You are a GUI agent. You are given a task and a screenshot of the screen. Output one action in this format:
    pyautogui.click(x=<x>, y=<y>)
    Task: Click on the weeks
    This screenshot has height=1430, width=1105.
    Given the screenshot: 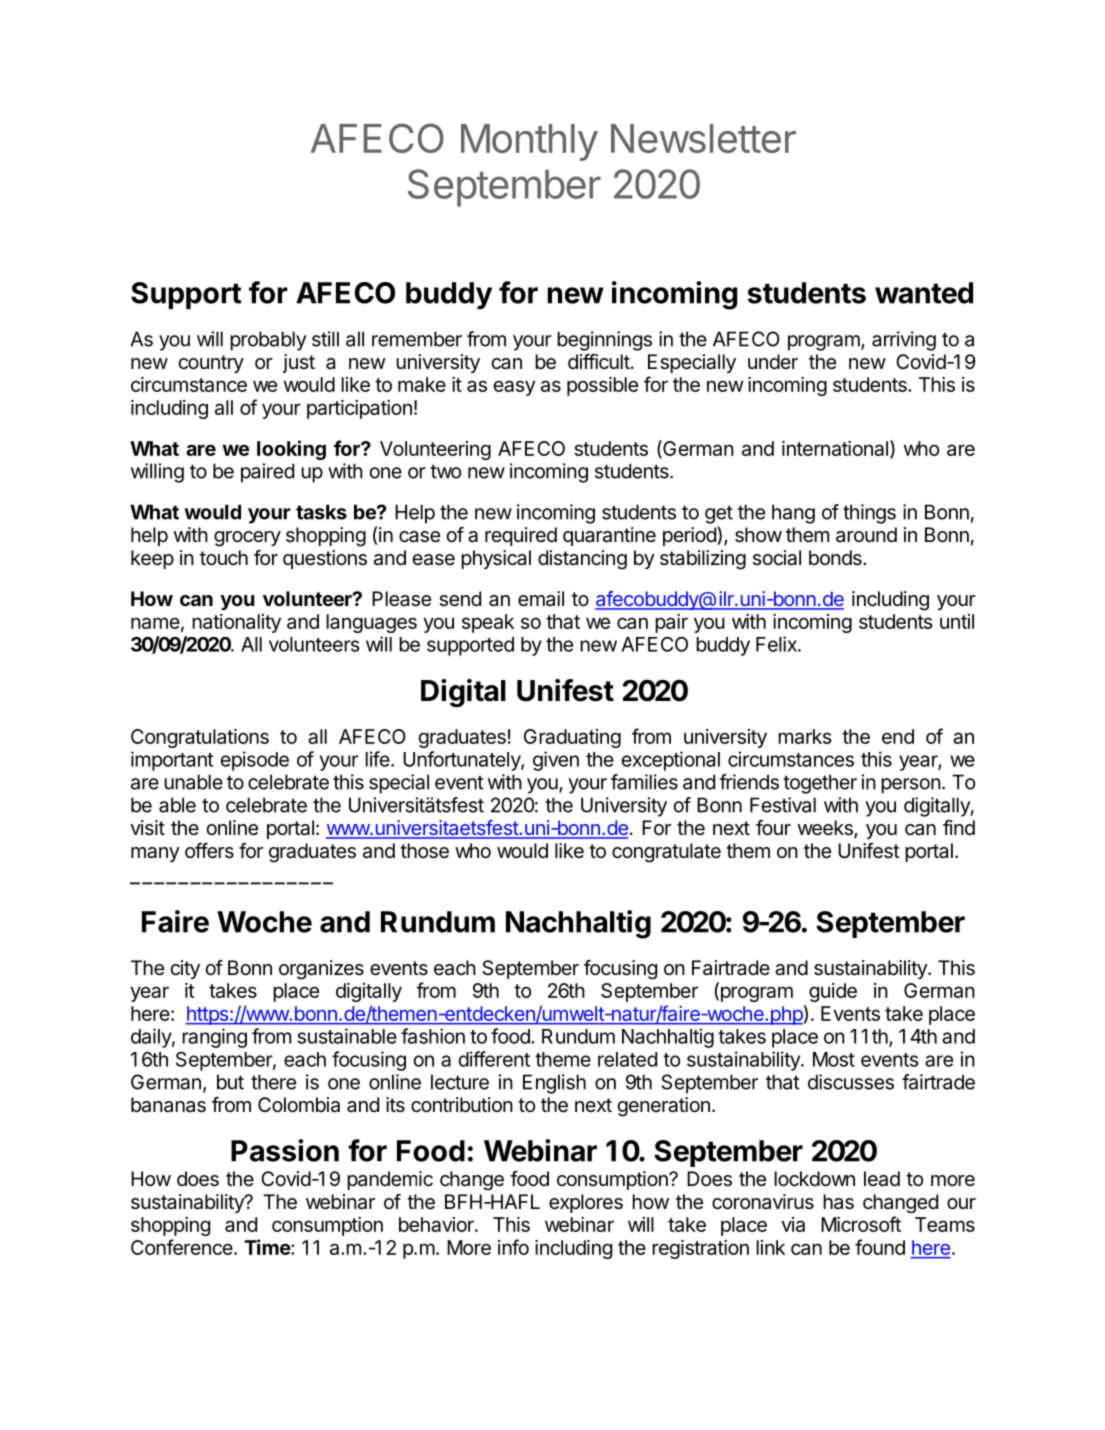 What is the action you would take?
    pyautogui.click(x=826, y=829)
